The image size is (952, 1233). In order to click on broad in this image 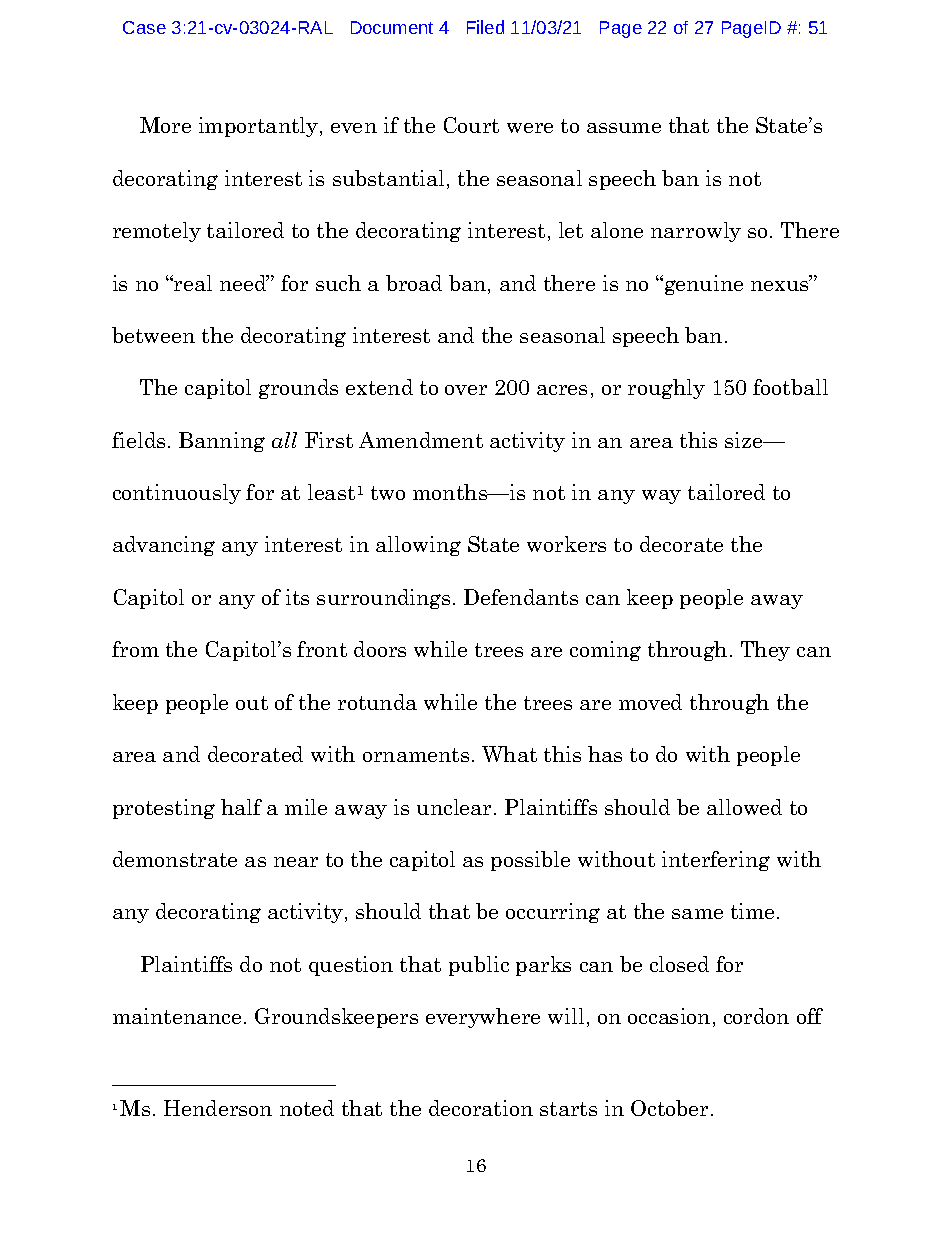, I will do `click(414, 283)`.
